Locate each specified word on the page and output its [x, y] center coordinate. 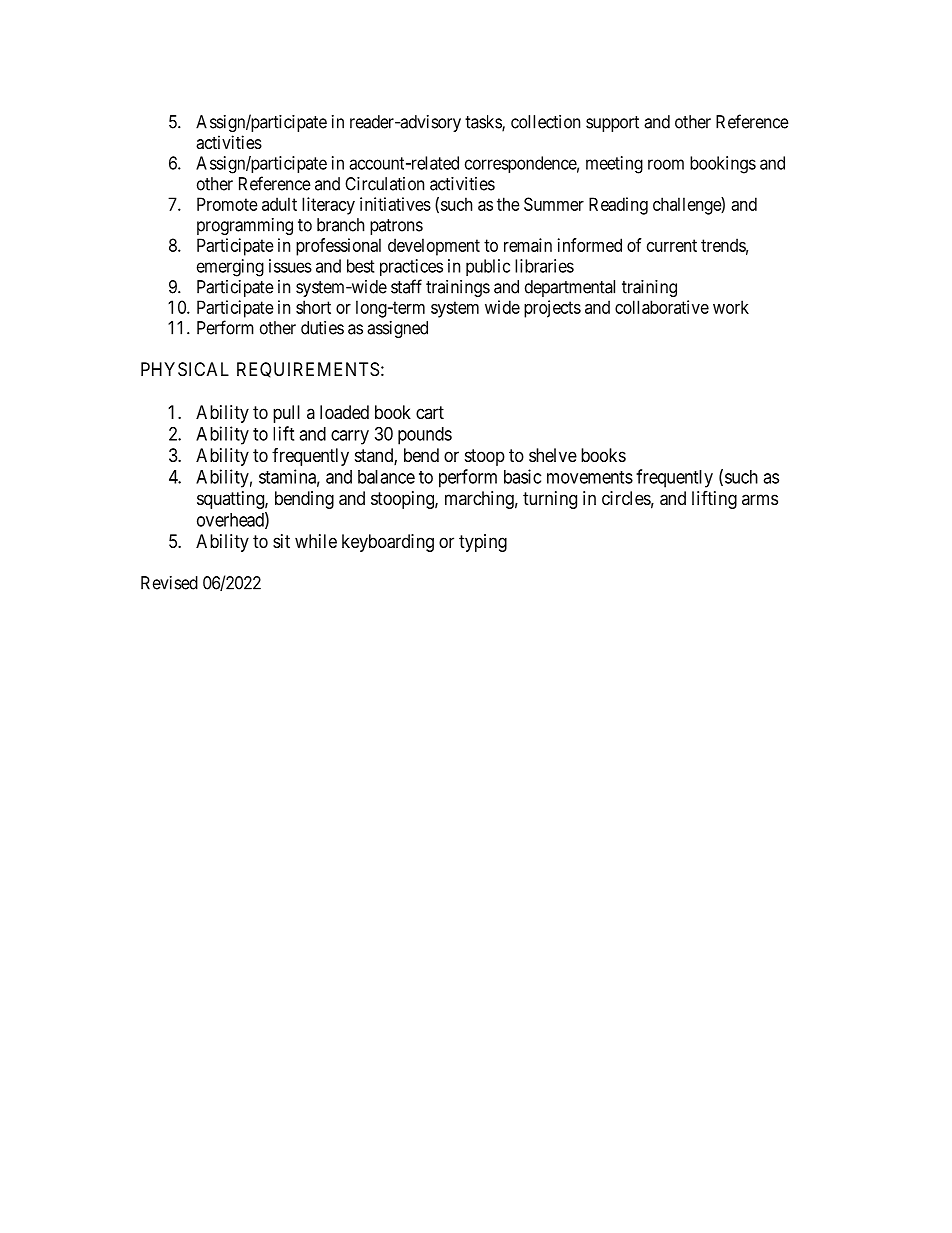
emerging [230, 268]
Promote [227, 204]
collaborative [662, 307]
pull [286, 414]
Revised [169, 583]
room [666, 164]
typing [483, 543]
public [488, 267]
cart [430, 412]
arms [760, 499]
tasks [484, 123]
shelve [553, 455]
